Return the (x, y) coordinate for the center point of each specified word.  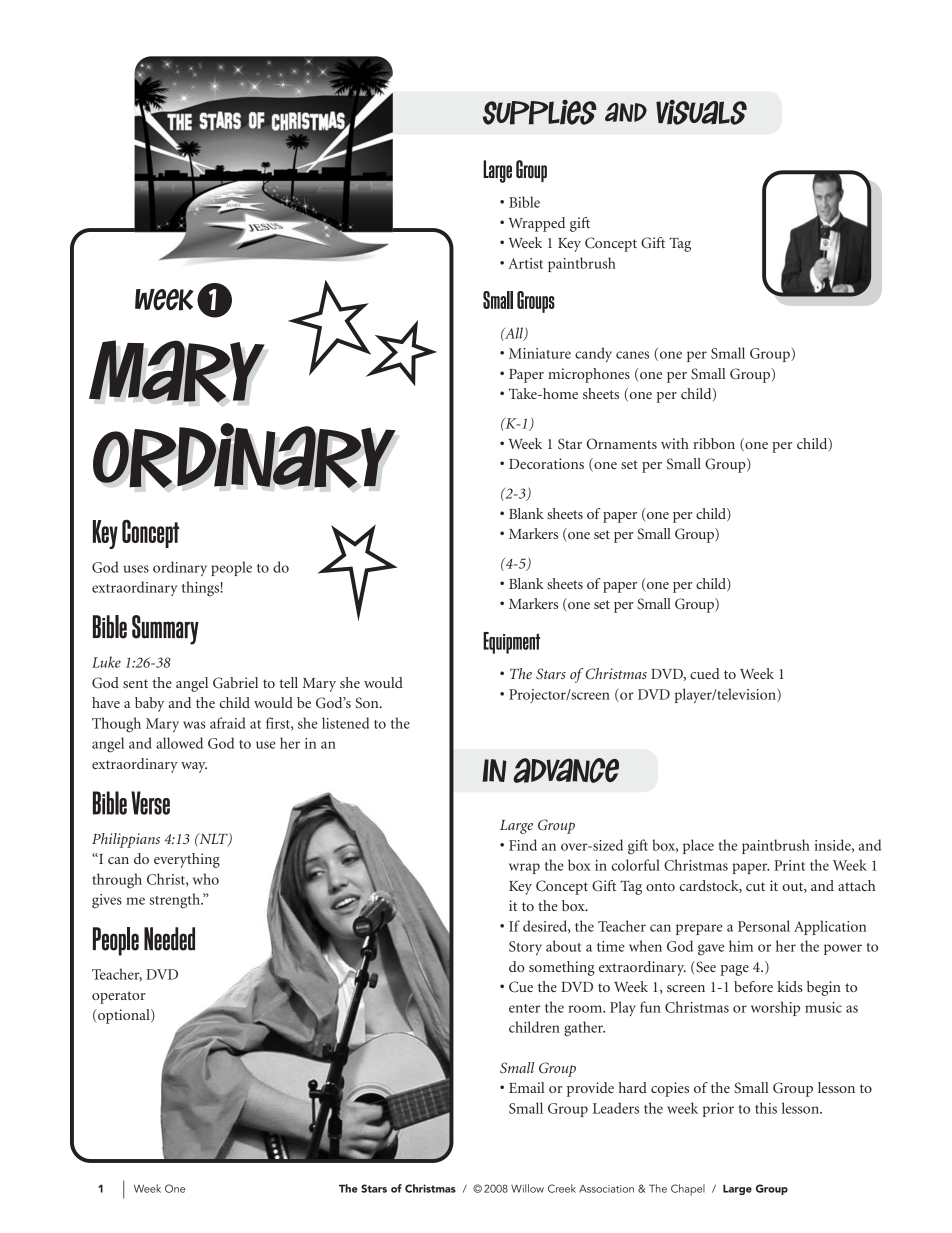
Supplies (540, 112)
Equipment (511, 643)
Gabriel (235, 683)
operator (119, 997)
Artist (525, 263)
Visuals (701, 112)
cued (705, 673)
